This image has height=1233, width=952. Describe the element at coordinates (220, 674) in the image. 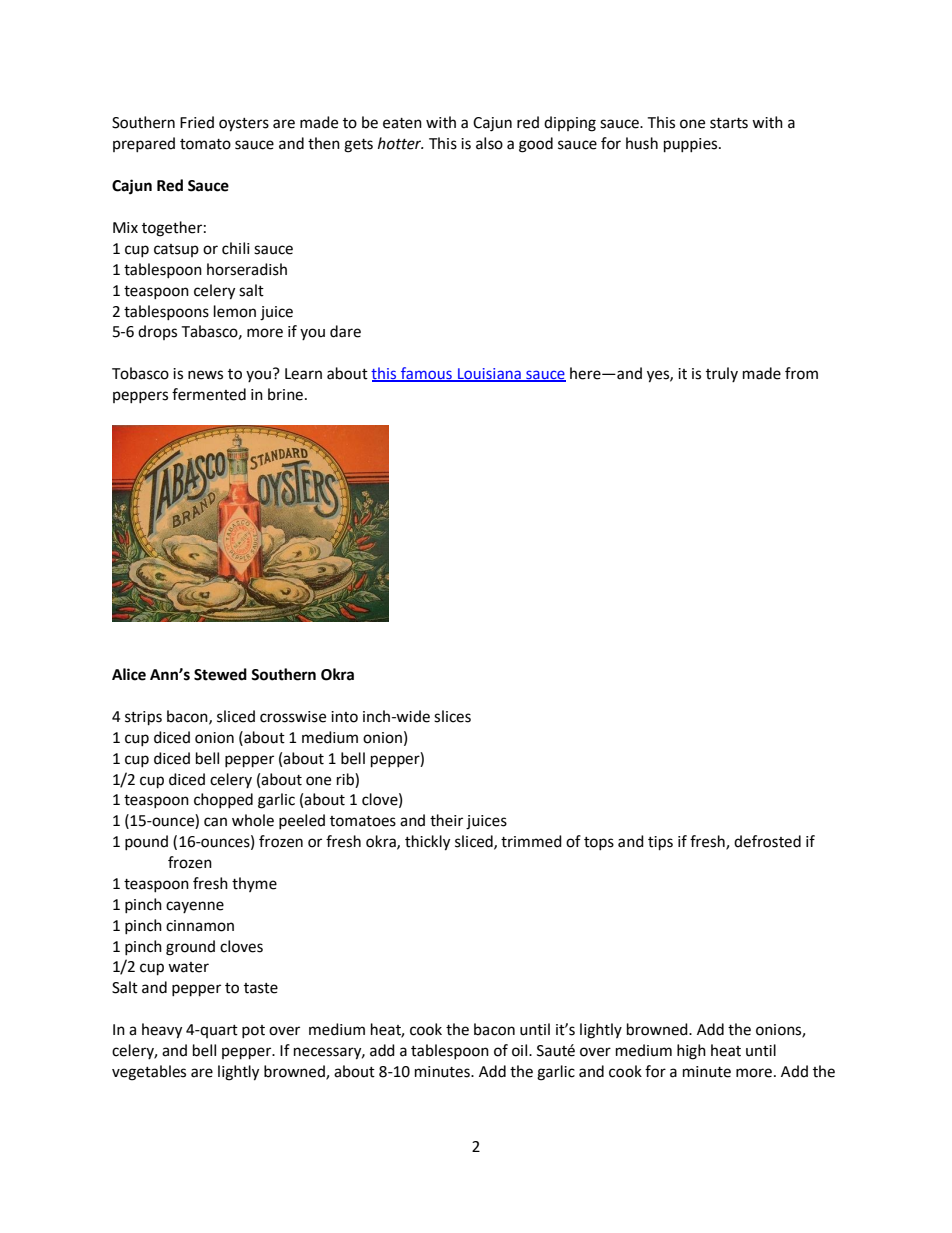

I see `Stewed` at that location.
